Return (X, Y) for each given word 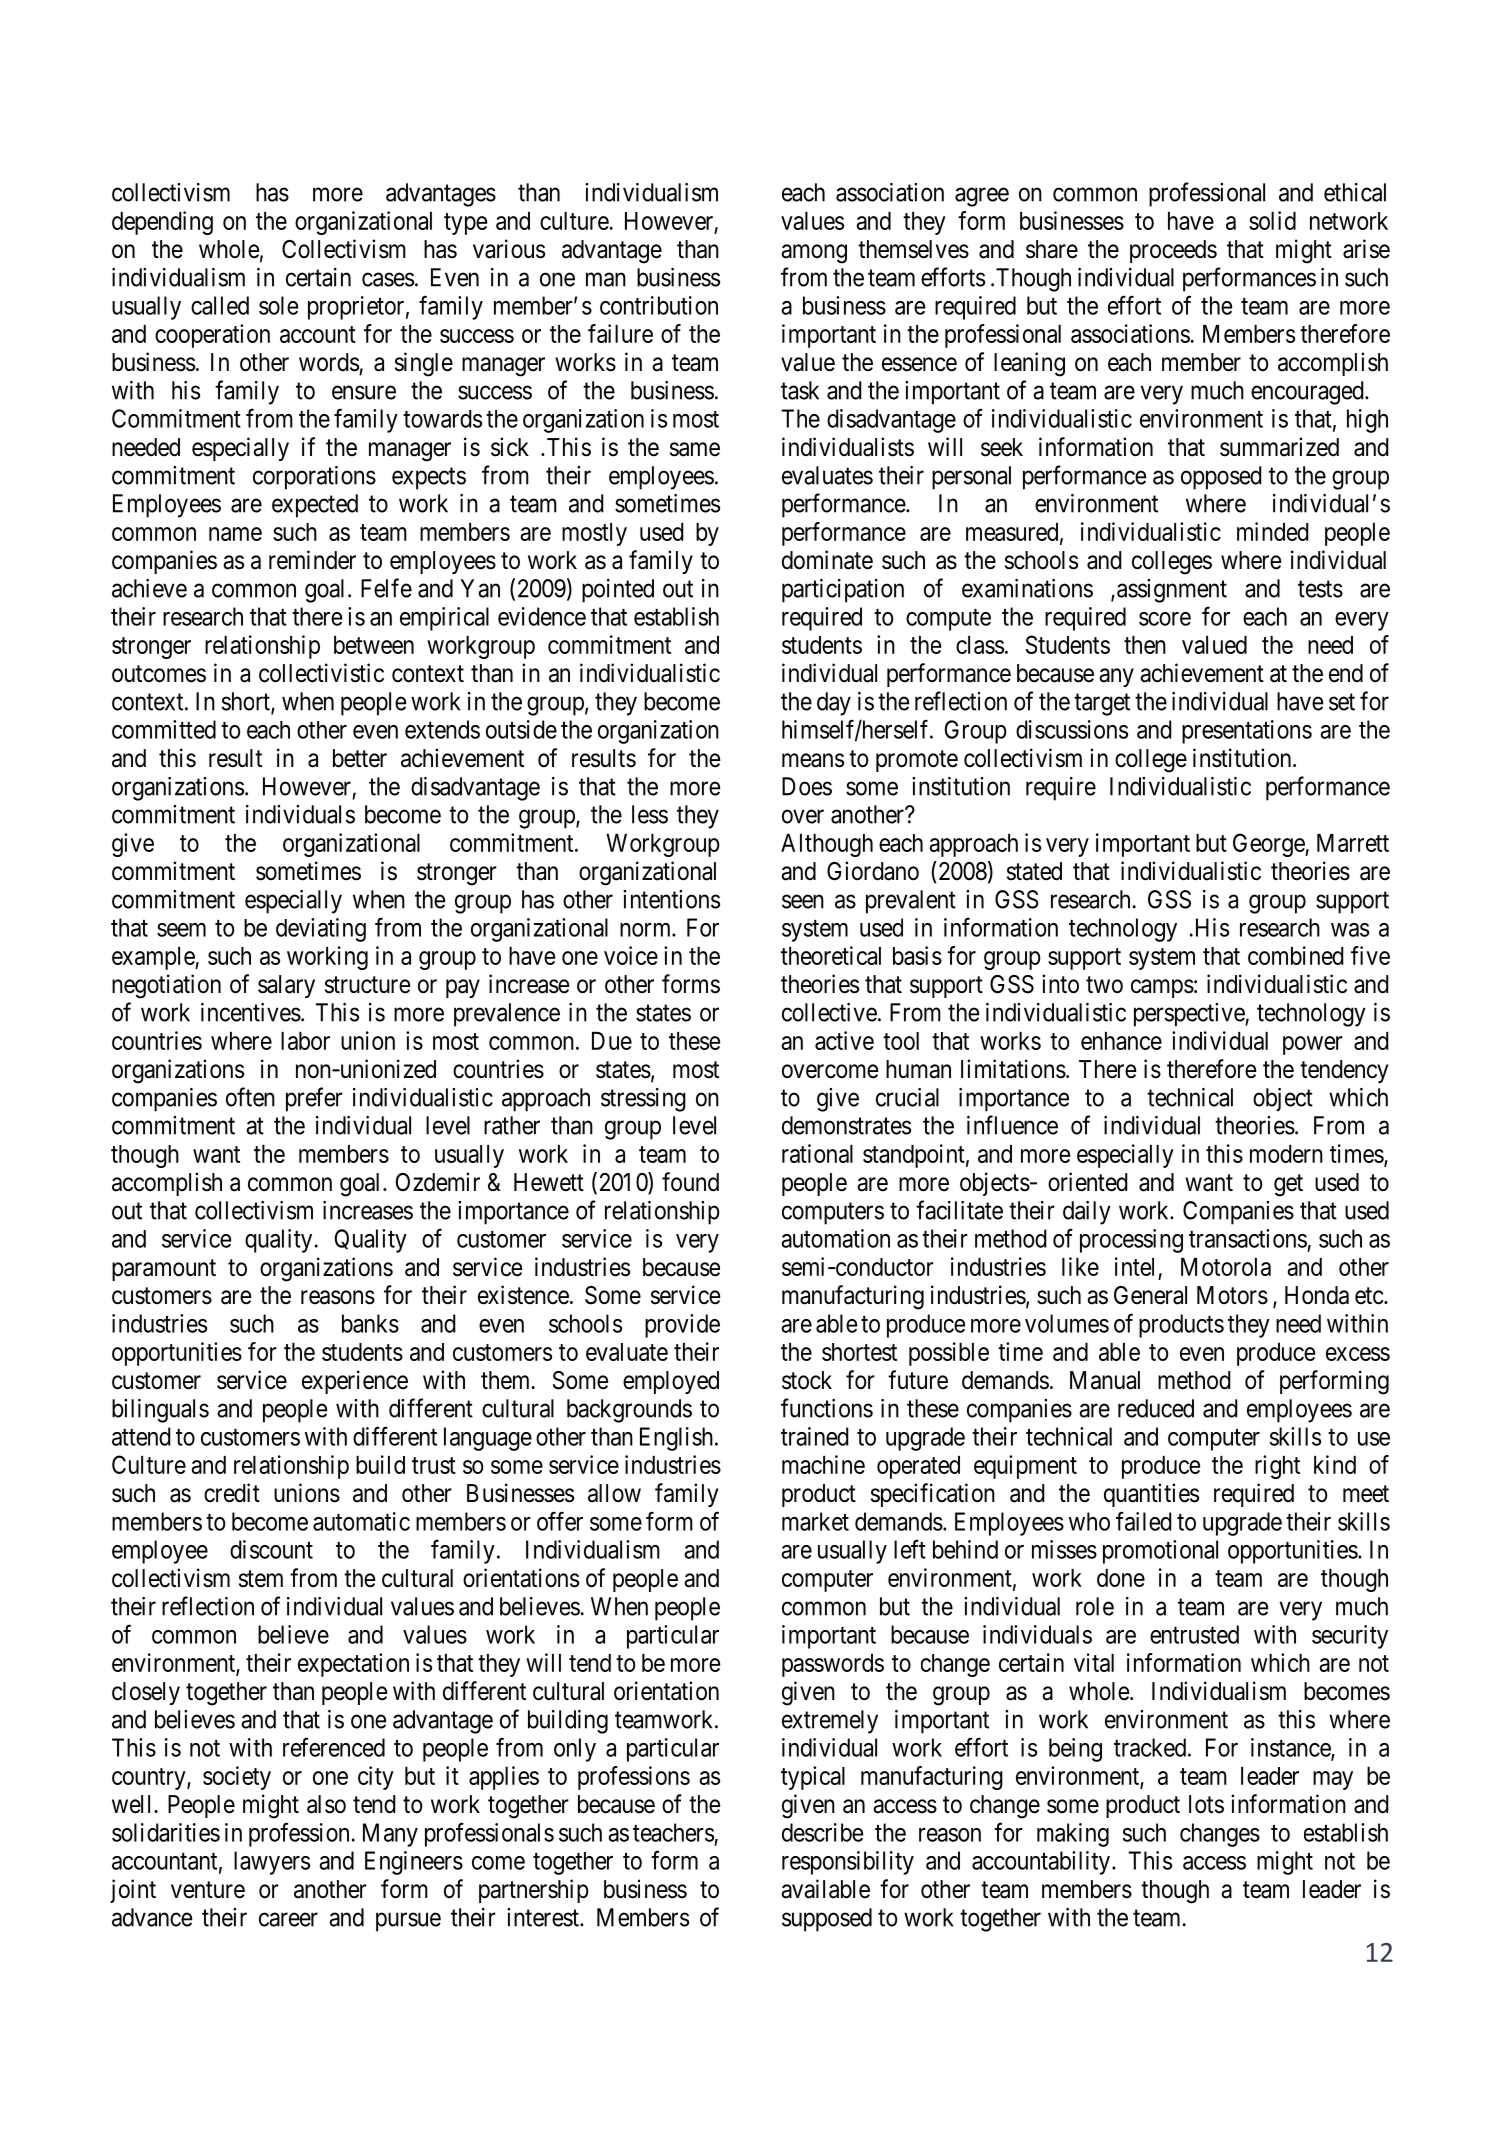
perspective (1190, 1015)
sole (278, 305)
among (814, 254)
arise (1366, 249)
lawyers (272, 1863)
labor (305, 1041)
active (844, 1040)
